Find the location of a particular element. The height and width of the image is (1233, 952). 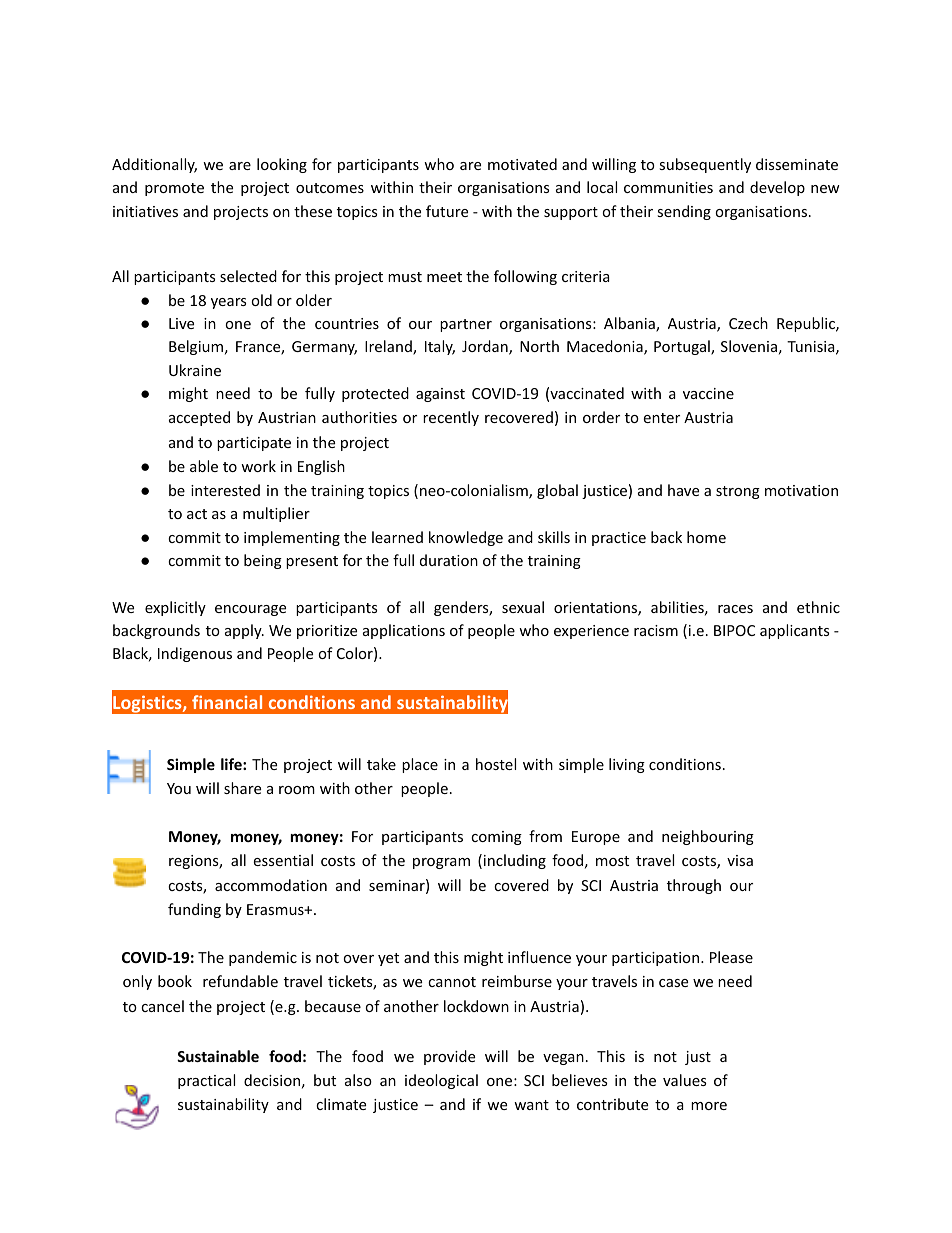

vaccine is located at coordinates (708, 393).
